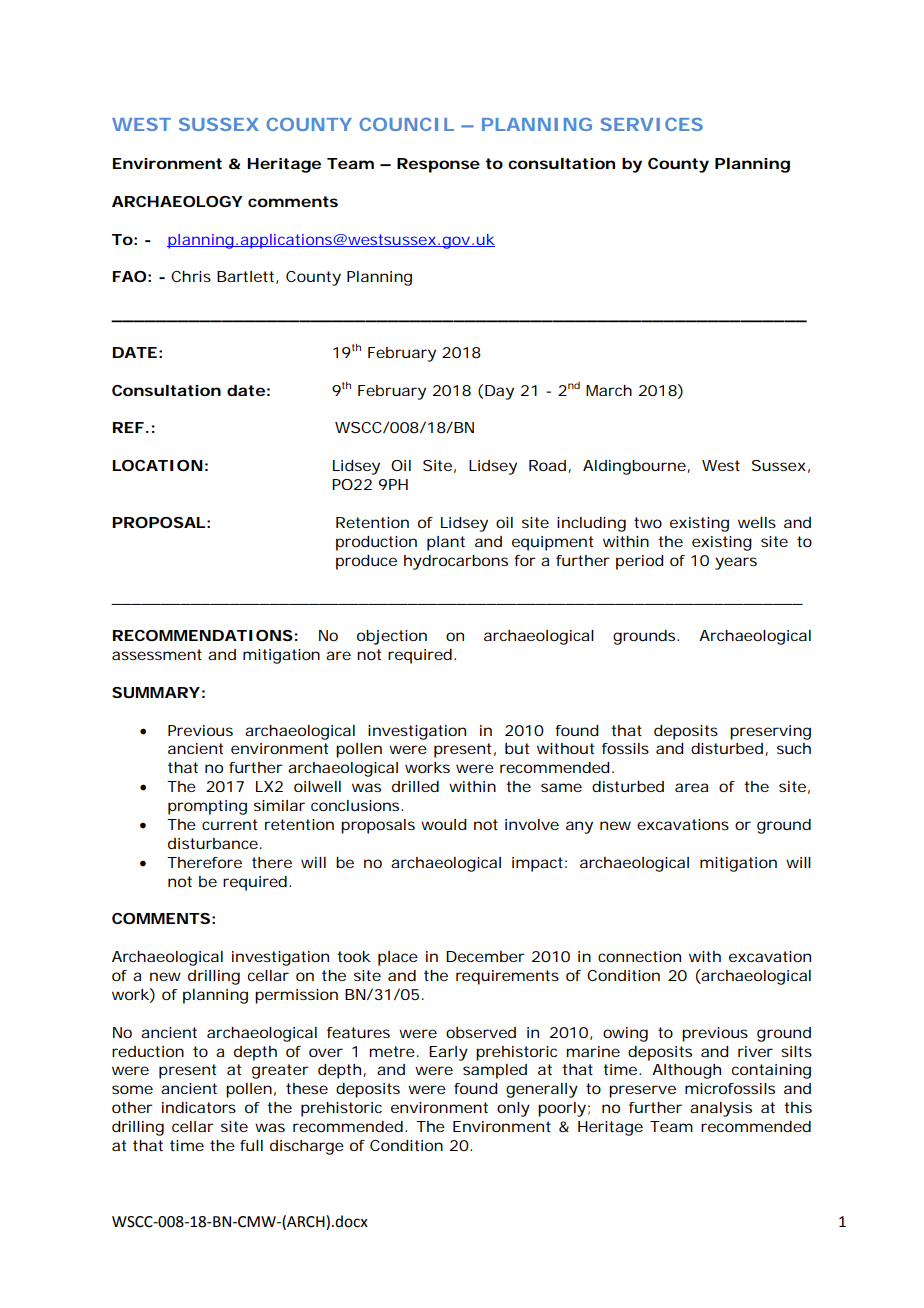 This screenshot has height=1308, width=924. Describe the element at coordinates (213, 843) in the screenshot. I see `disturbance` at that location.
